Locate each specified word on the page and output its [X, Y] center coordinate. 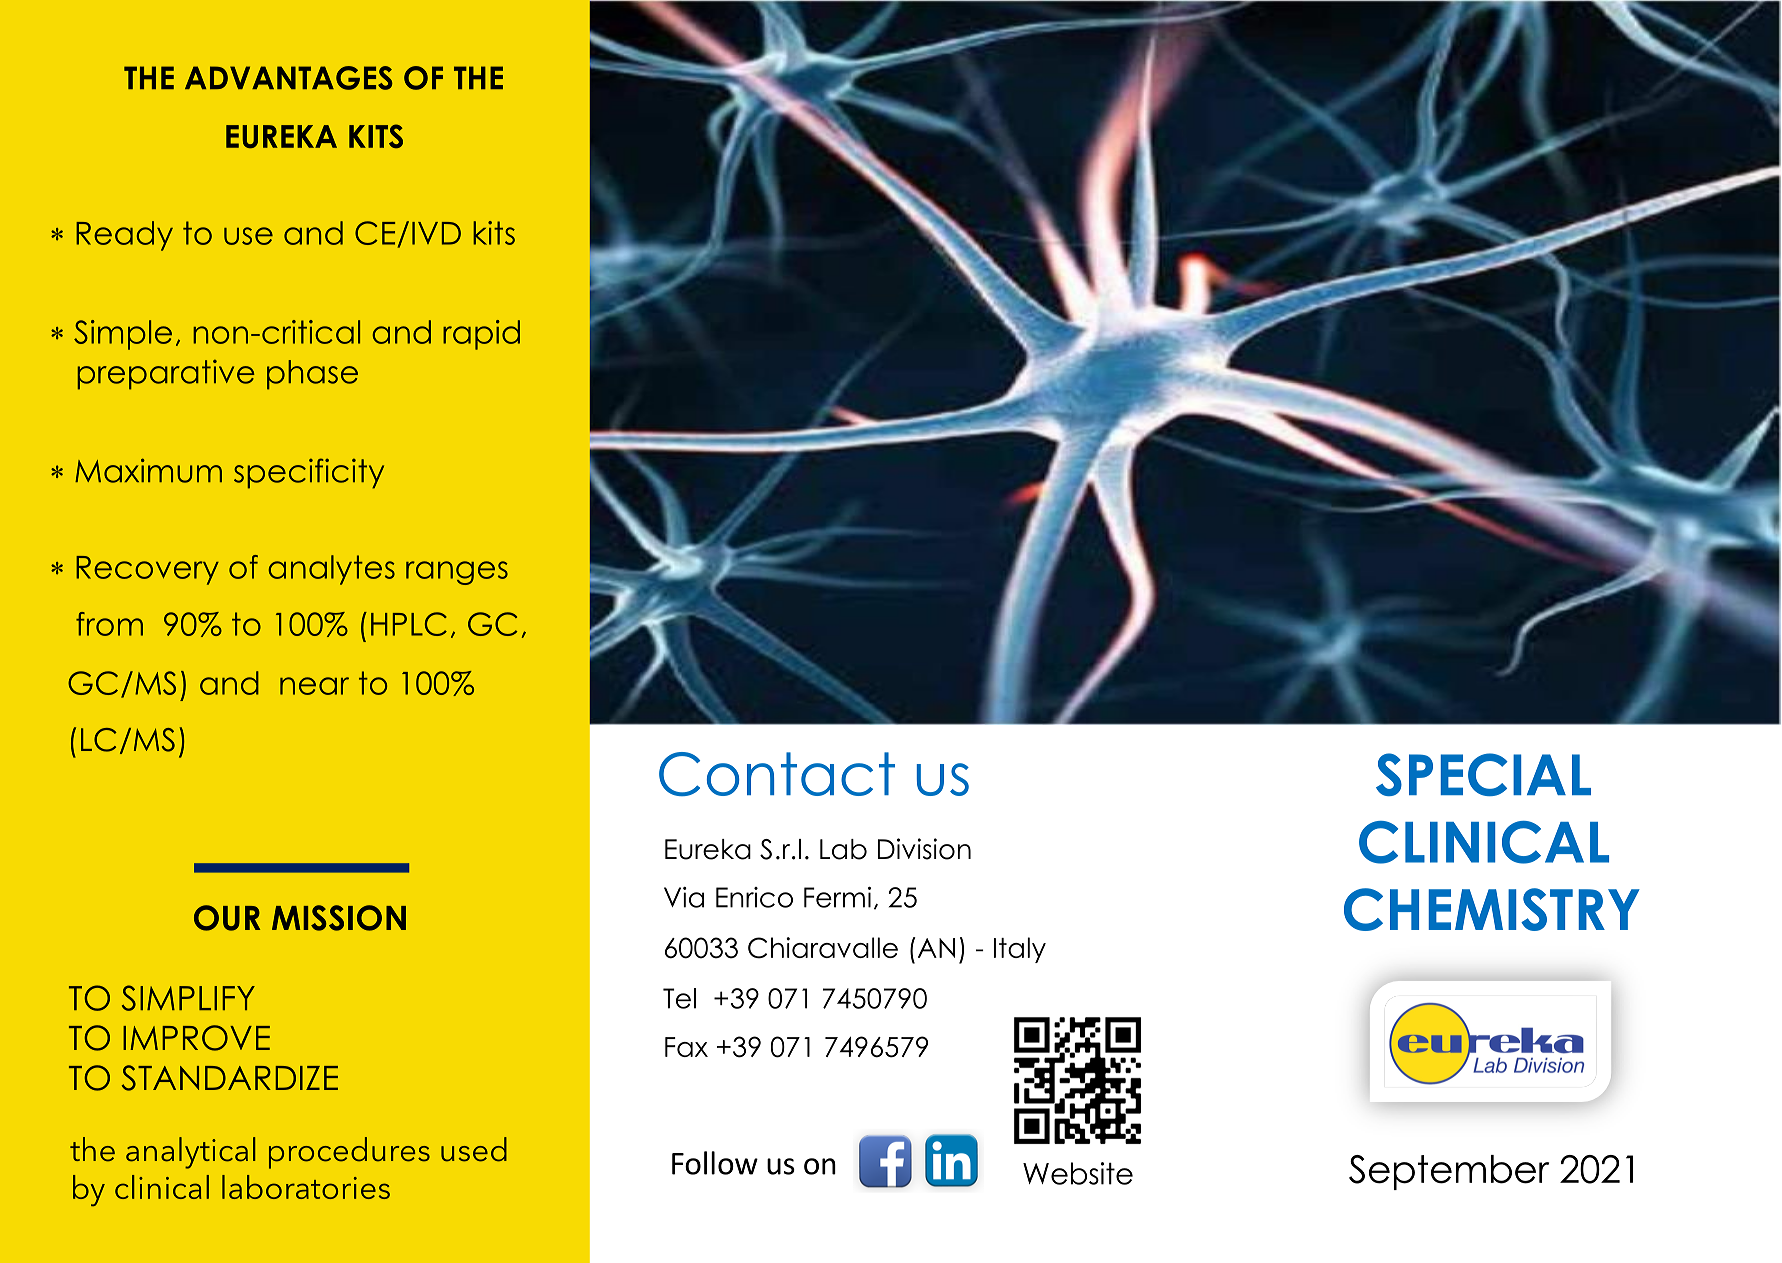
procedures [349, 1153]
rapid [481, 335]
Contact [777, 774]
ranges [457, 573]
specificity [309, 473]
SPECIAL [1483, 774]
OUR [227, 918]
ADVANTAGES [289, 78]
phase [312, 375]
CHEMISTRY [1492, 909]
